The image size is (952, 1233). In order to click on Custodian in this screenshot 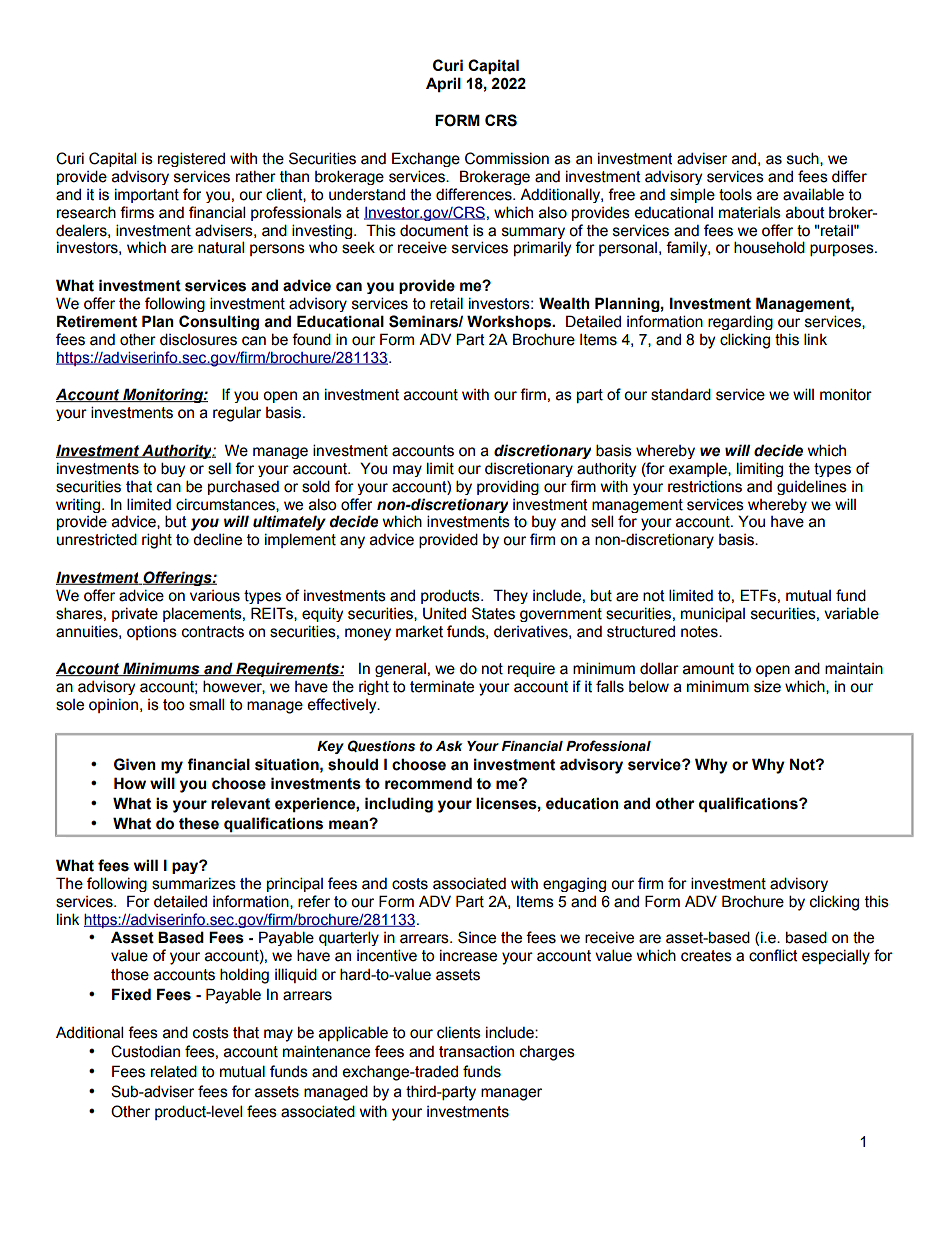, I will do `click(145, 1051)`.
